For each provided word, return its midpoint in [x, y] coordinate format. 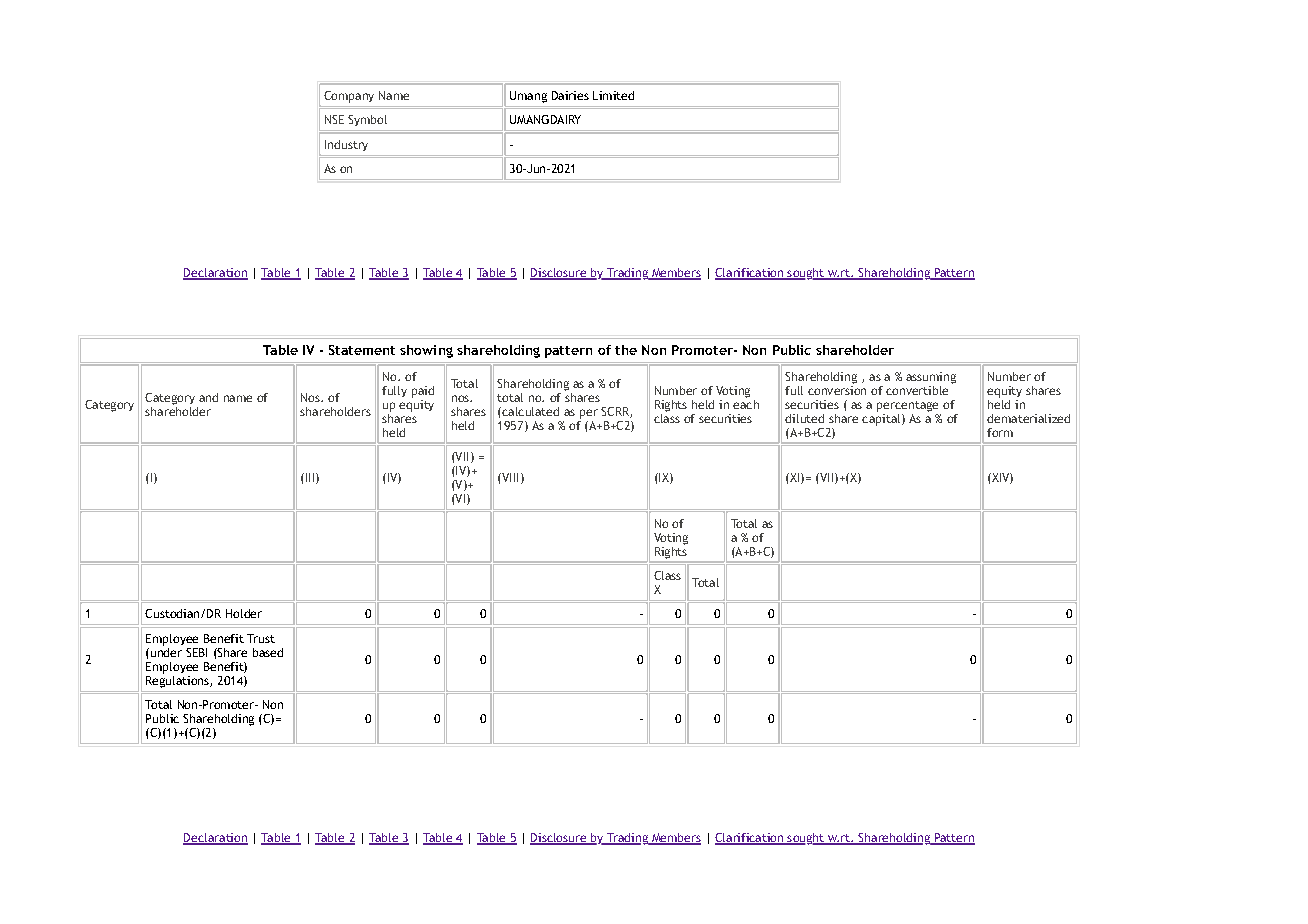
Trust [261, 638]
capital [882, 418]
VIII [509, 477]
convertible [917, 390]
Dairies [570, 95]
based [268, 652]
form [1000, 432]
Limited [613, 95]
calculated [529, 411]
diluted [804, 418]
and [208, 397]
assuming [931, 378]
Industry [346, 145]
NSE [334, 119]
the [626, 350]
